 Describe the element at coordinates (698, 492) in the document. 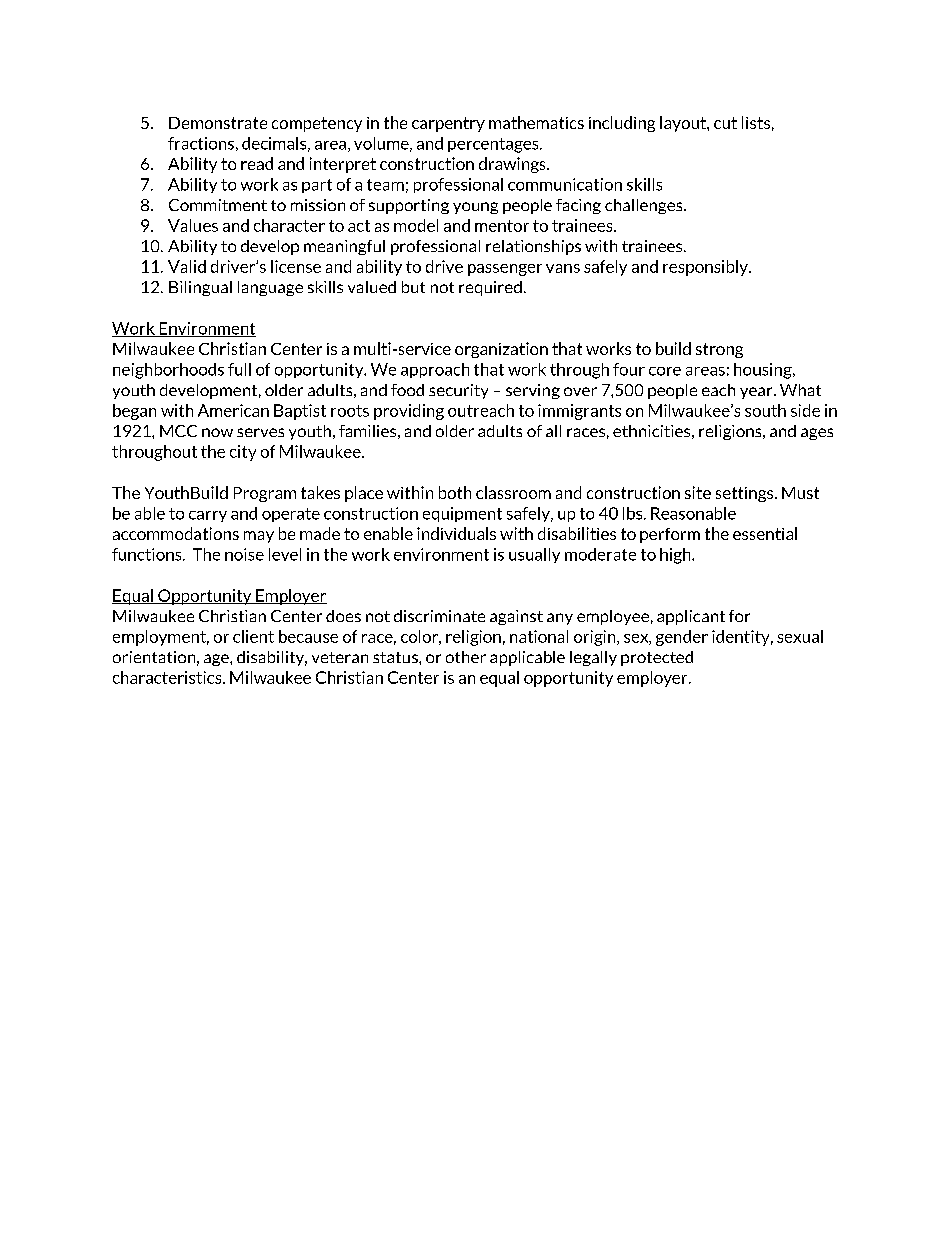

I see `site` at that location.
